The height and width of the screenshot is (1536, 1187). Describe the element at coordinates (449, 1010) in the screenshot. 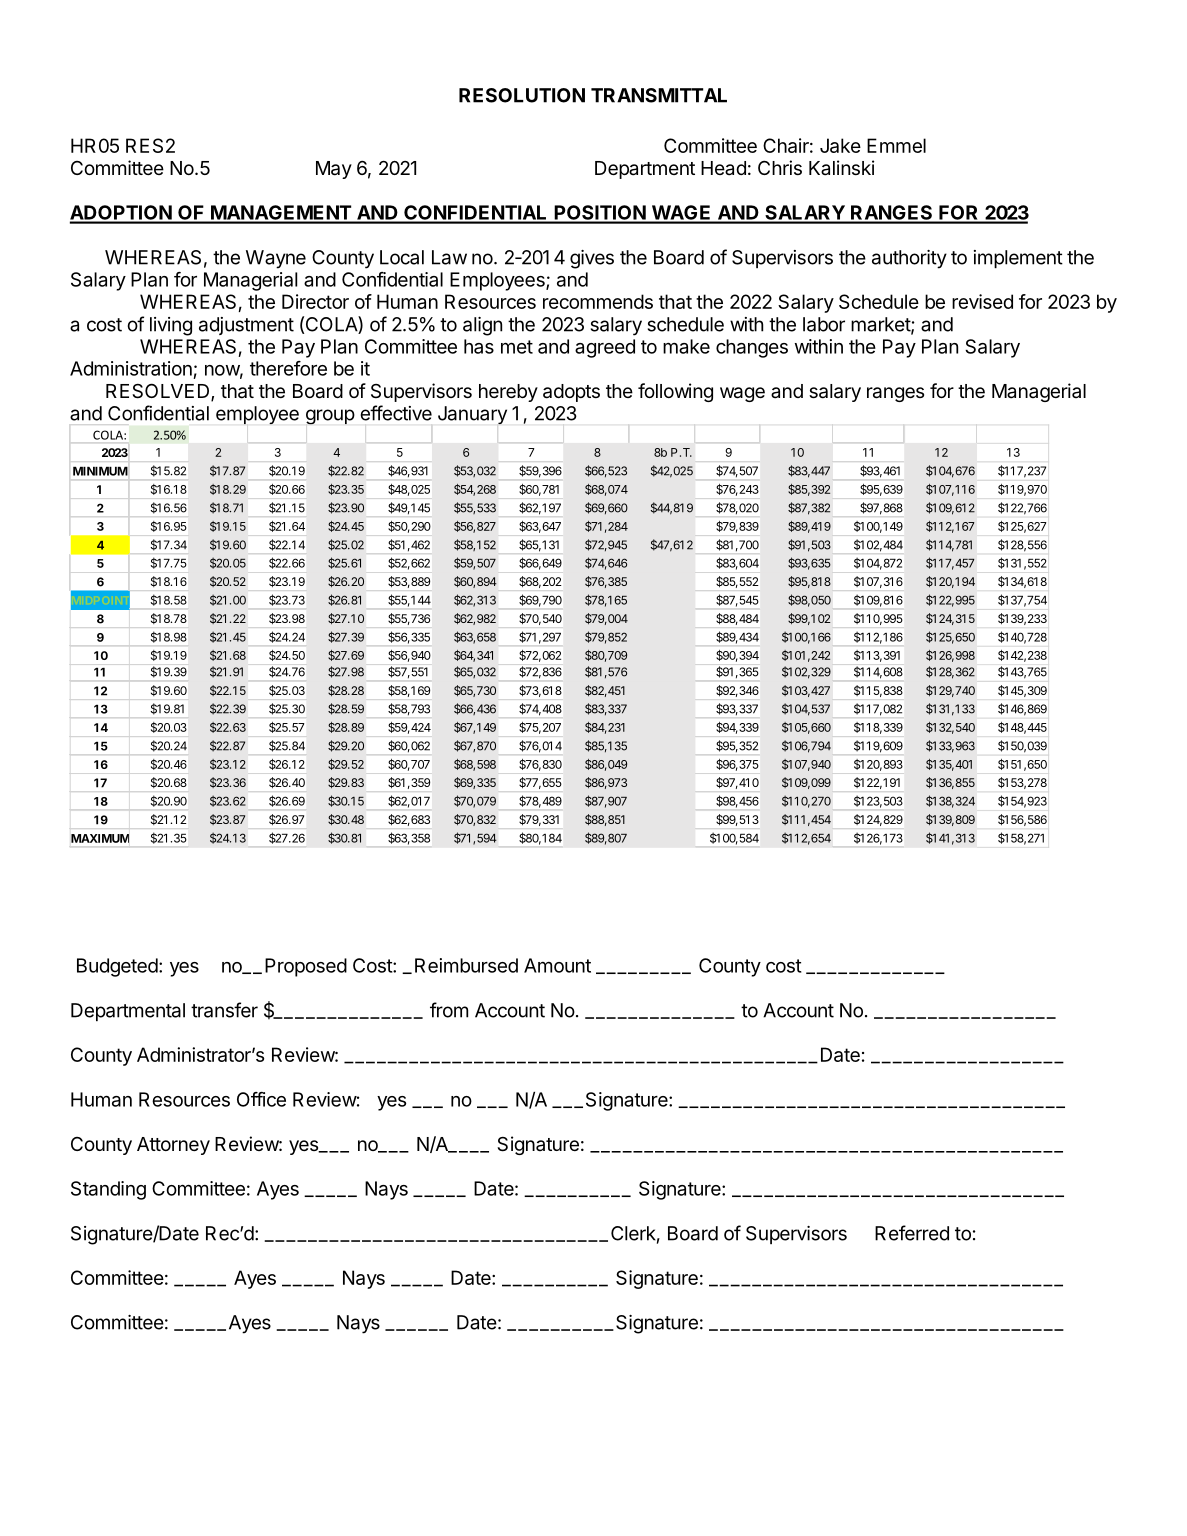

I see `from` at that location.
